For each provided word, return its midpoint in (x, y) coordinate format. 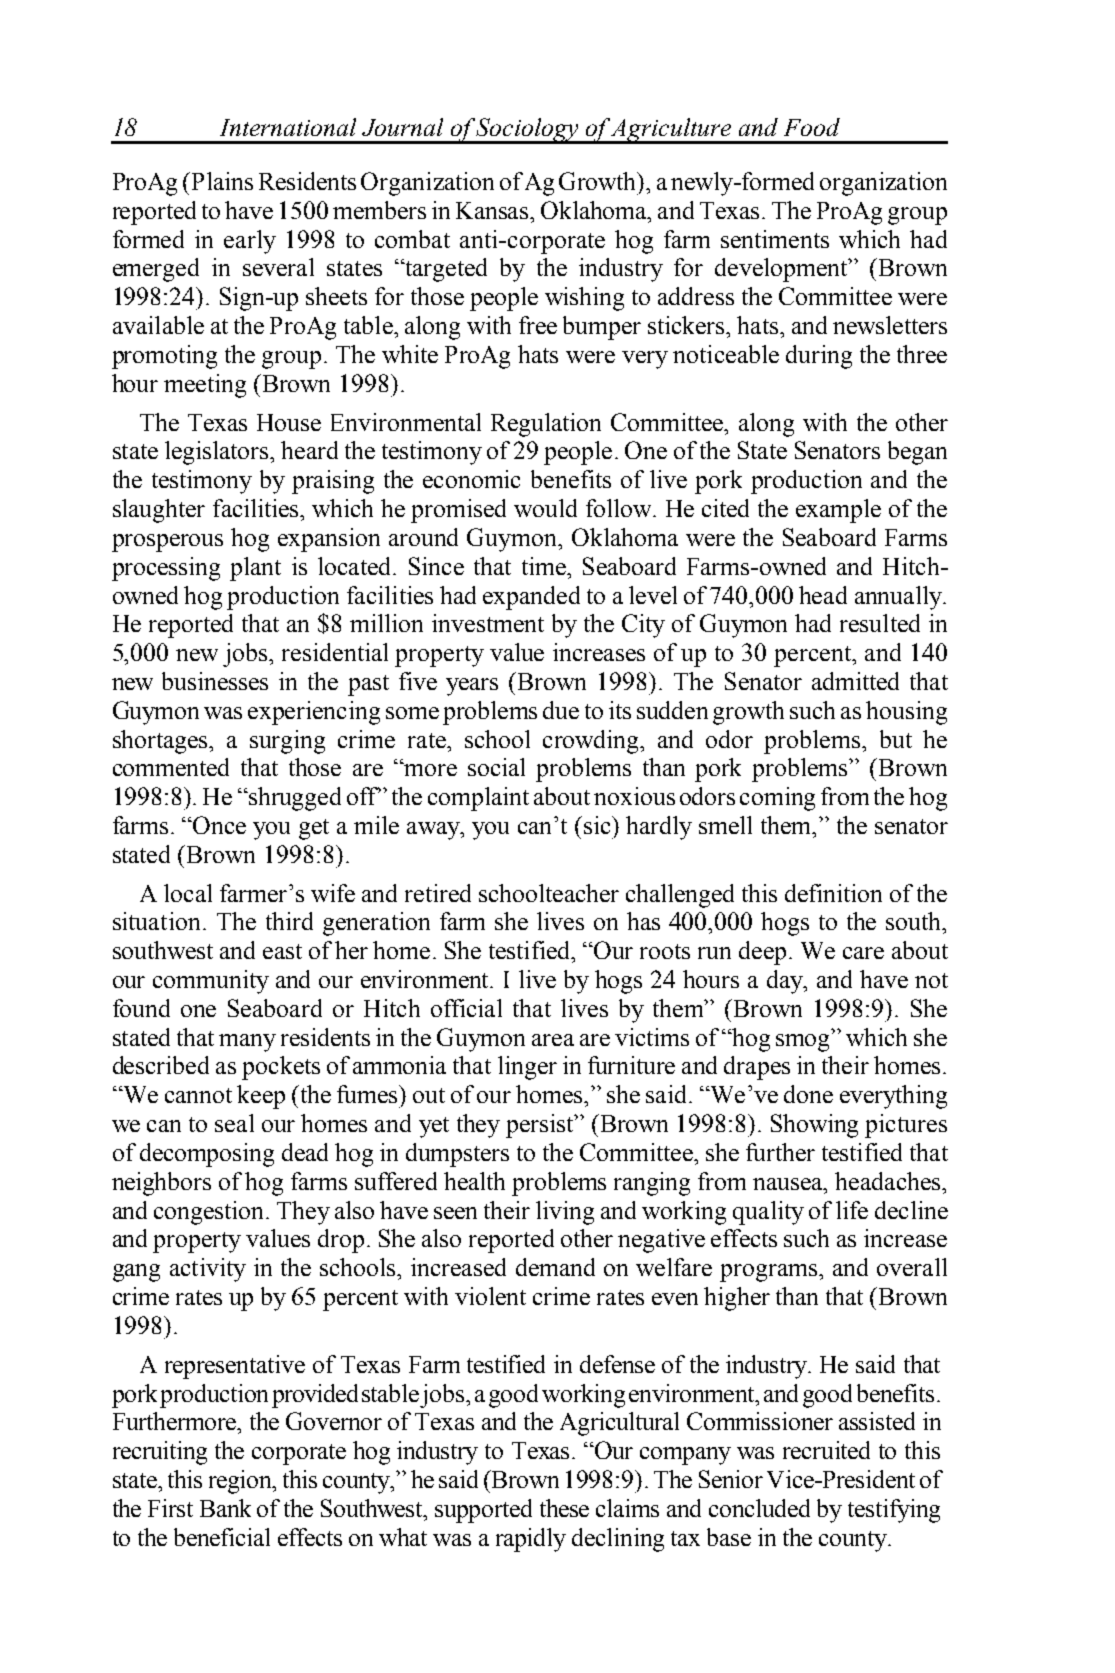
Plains (221, 181)
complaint (478, 799)
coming (777, 799)
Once (219, 825)
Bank (225, 1508)
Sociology (529, 131)
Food (812, 127)
